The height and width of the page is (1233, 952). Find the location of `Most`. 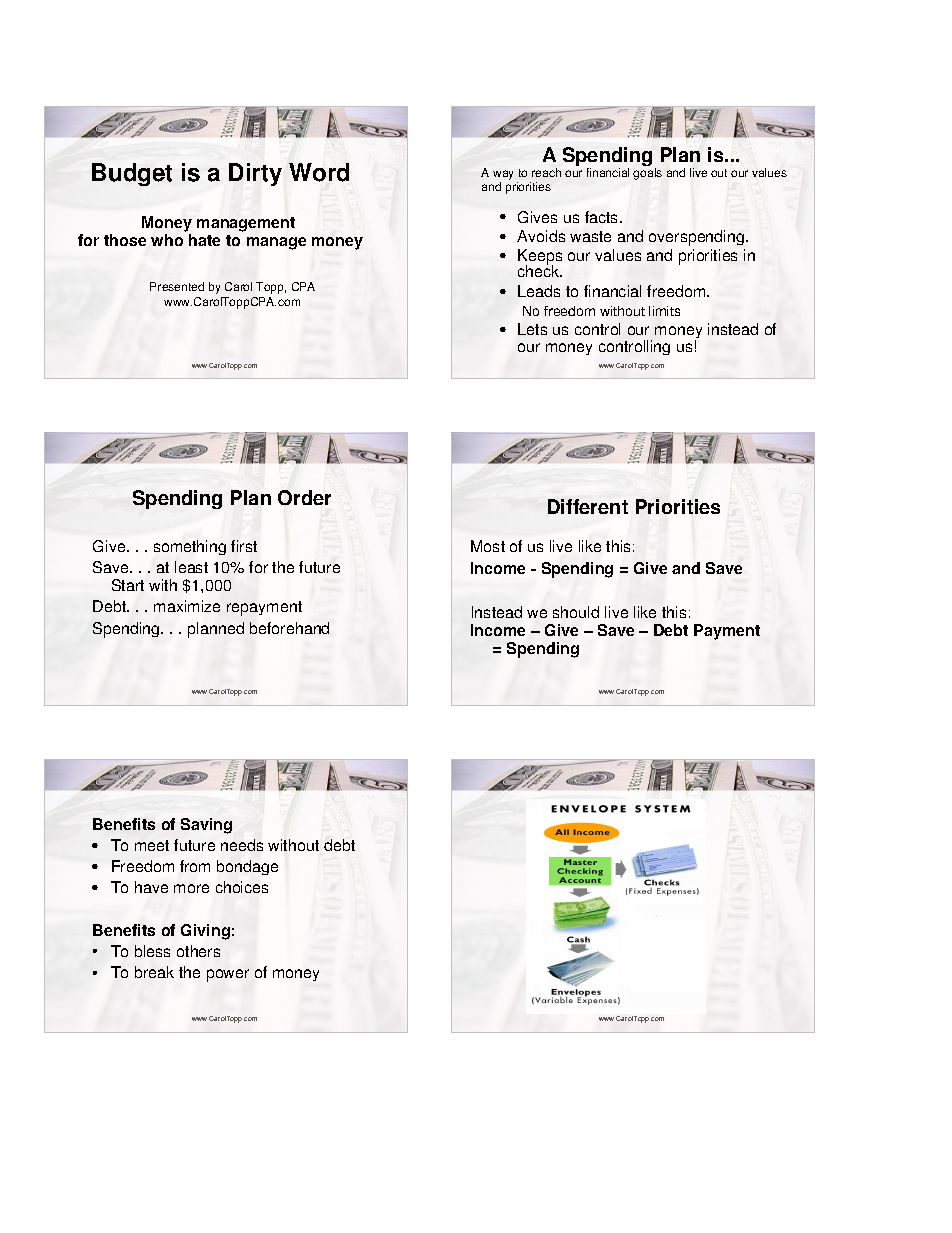

Most is located at coordinates (488, 546).
